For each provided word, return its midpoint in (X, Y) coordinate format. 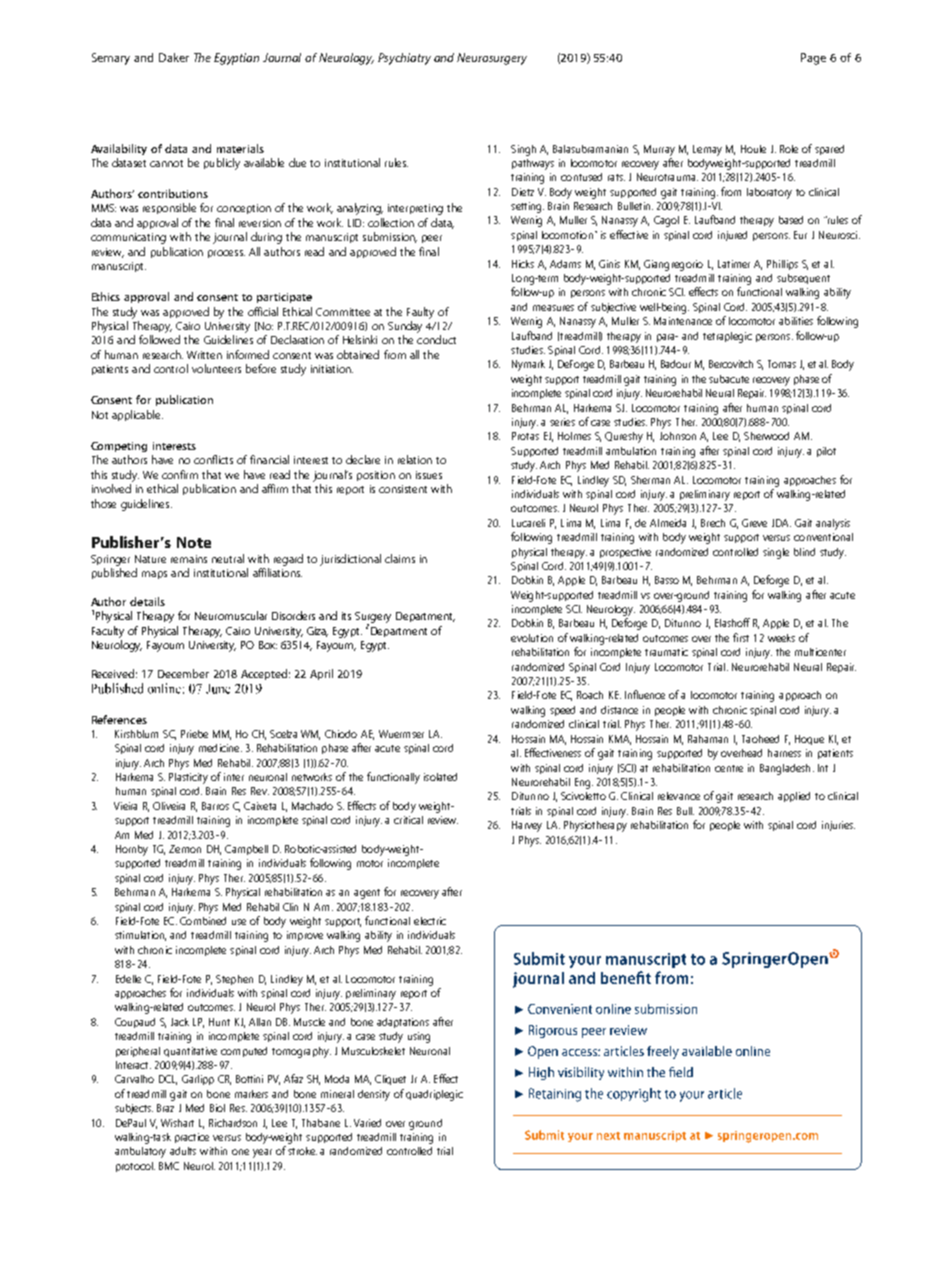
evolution (532, 638)
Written (204, 355)
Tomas (782, 364)
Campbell (246, 850)
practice (192, 1138)
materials (240, 148)
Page (813, 59)
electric (430, 921)
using (419, 1037)
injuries (838, 826)
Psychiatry (404, 59)
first (741, 637)
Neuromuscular (231, 615)
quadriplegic (434, 1095)
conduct (436, 339)
